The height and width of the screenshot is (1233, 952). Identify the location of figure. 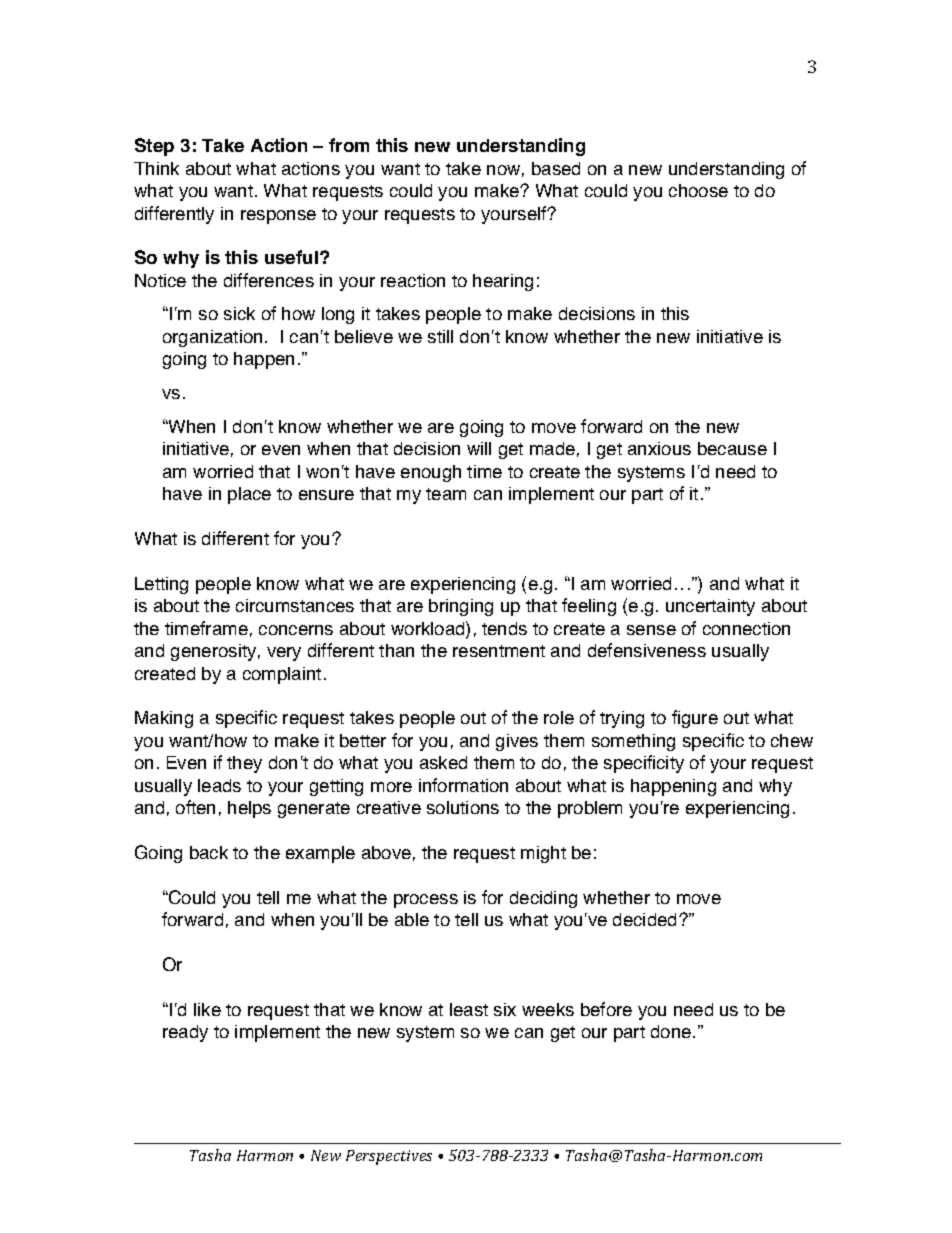
(695, 719).
